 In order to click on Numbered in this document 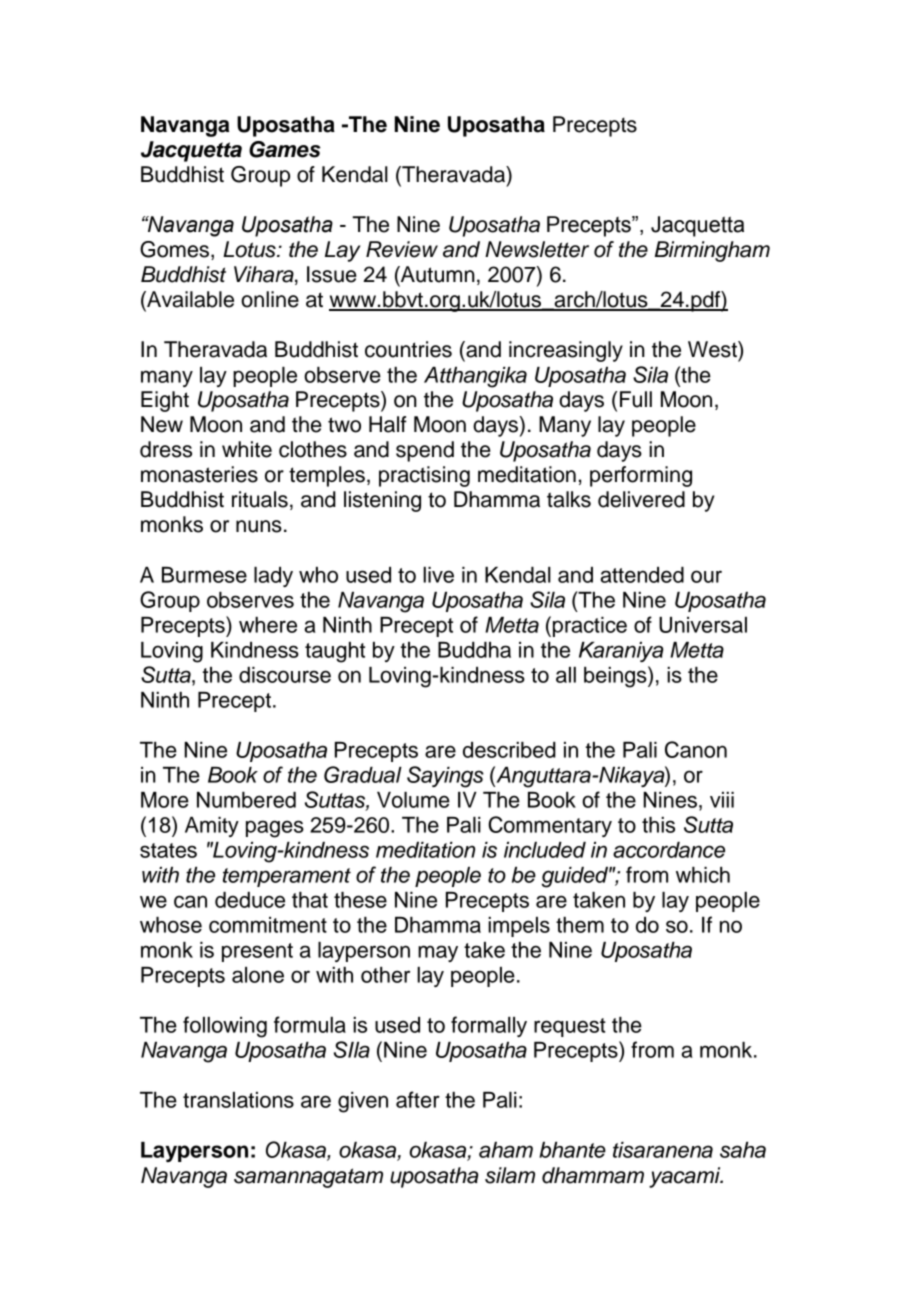, I will do `click(246, 800)`.
